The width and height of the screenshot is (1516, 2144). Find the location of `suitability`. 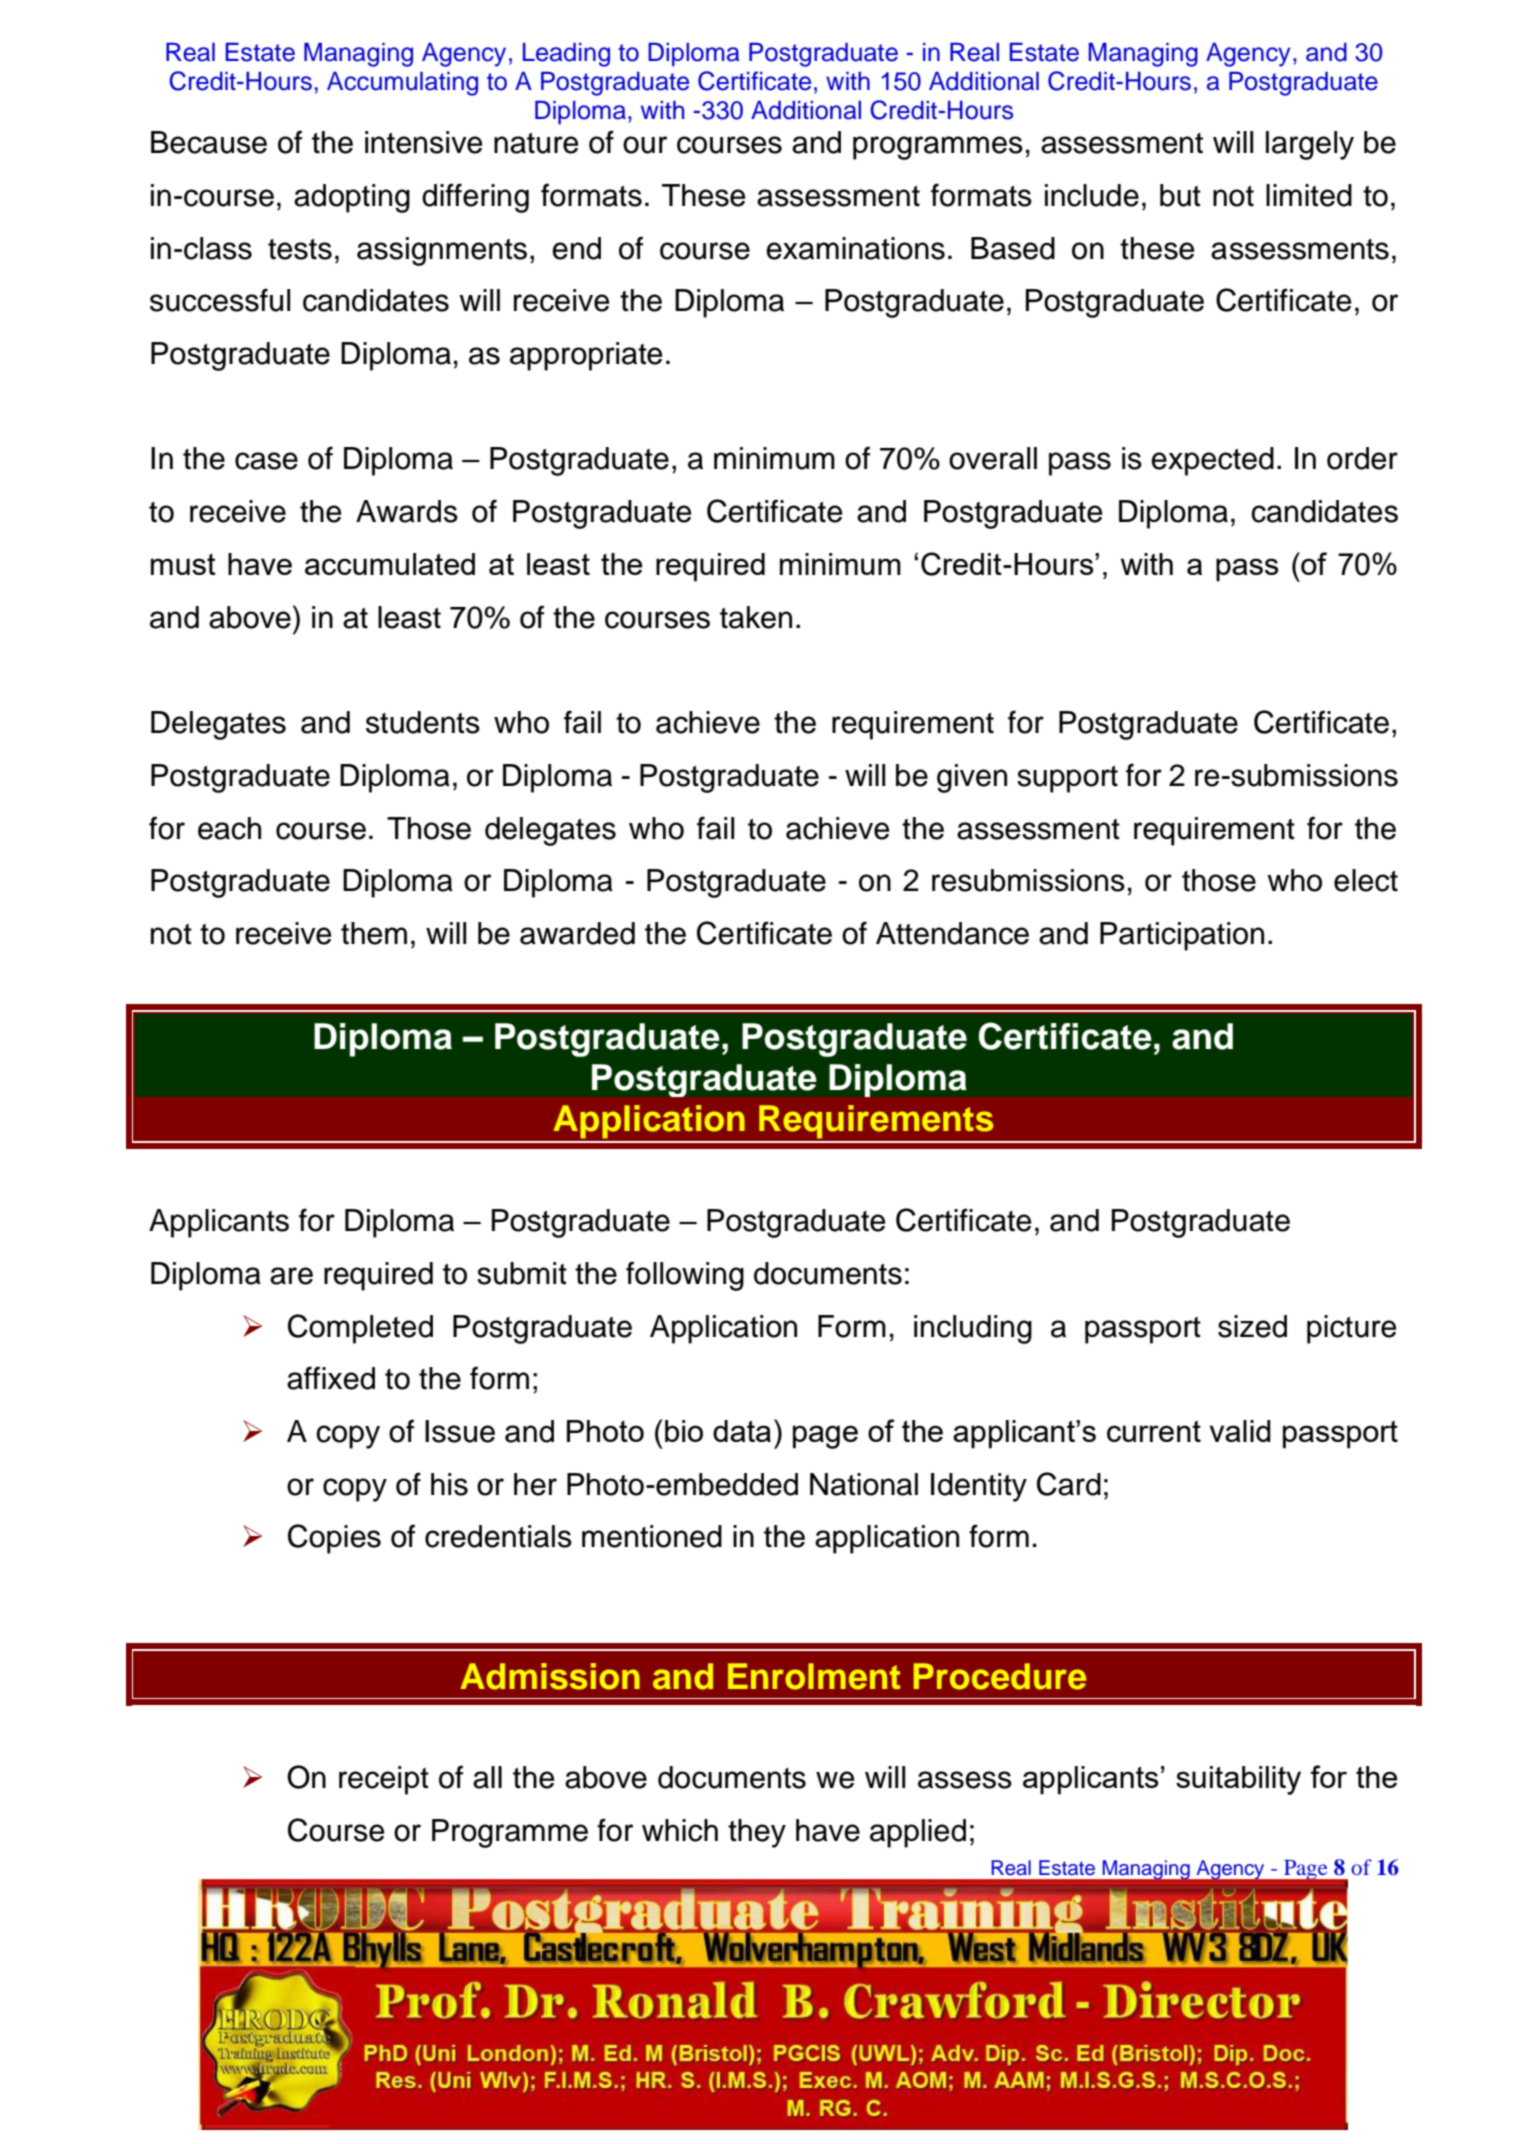

suitability is located at coordinates (1238, 1780).
